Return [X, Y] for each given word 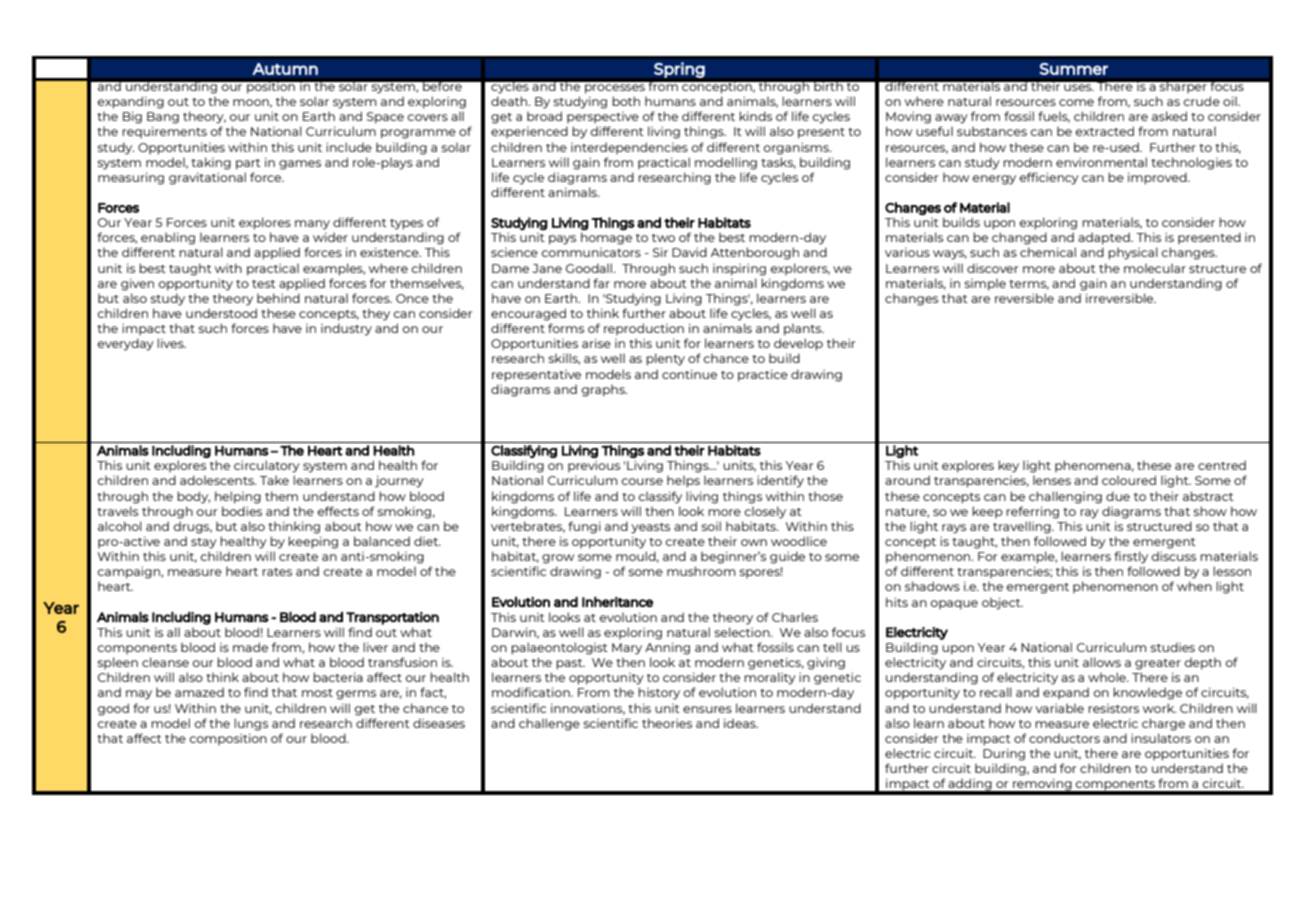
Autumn [285, 69]
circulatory [267, 466]
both [626, 101]
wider [330, 237]
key [1008, 466]
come [1076, 102]
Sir [660, 252]
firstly [1131, 557]
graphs [604, 391]
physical [1133, 253]
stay [204, 543]
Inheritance [617, 601]
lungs [251, 724]
